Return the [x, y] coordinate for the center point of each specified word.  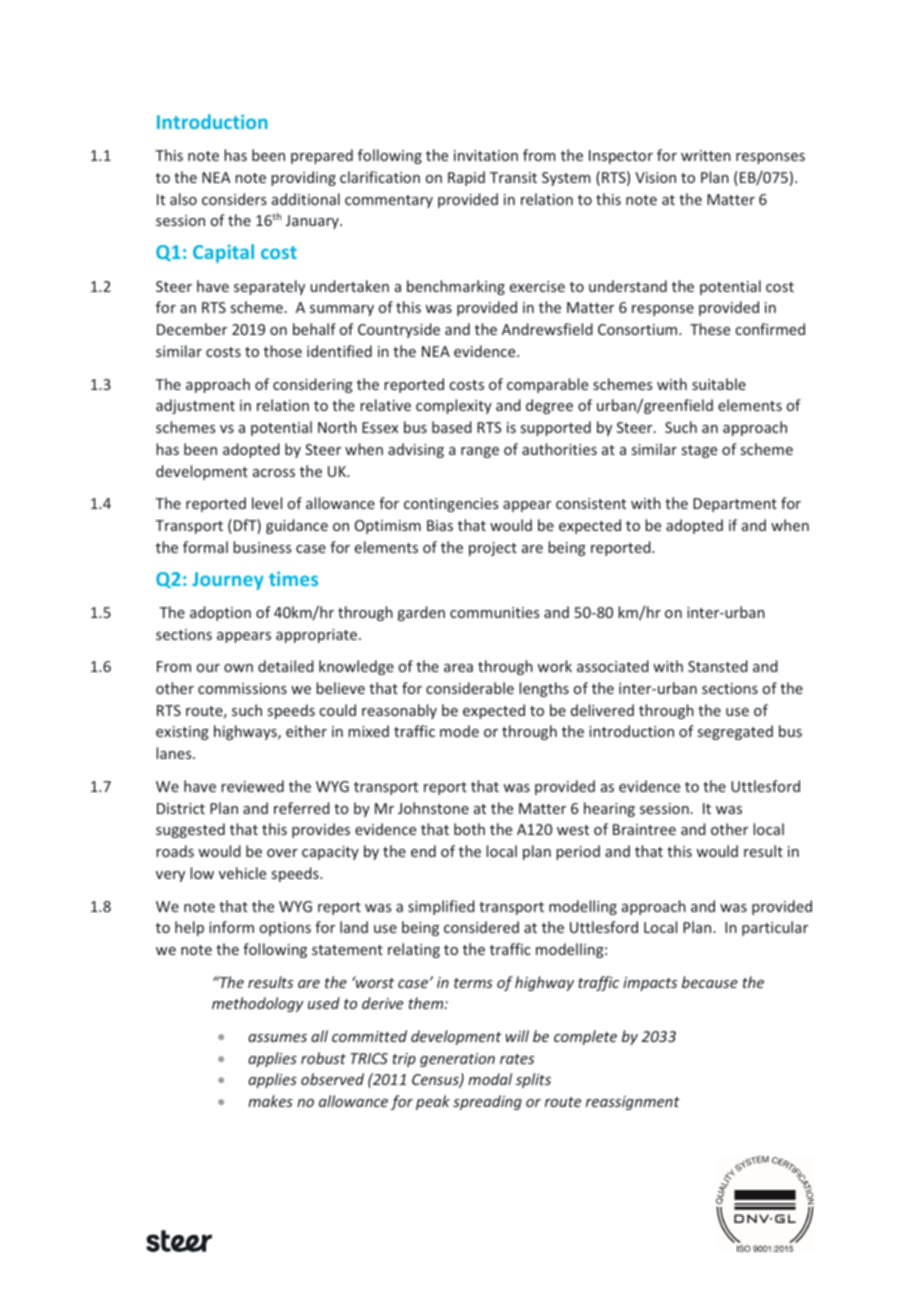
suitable [719, 384]
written [706, 155]
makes [270, 1101]
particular [775, 928]
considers [234, 199]
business [262, 547]
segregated [735, 732]
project [493, 549]
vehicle [242, 873]
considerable [470, 688]
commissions [242, 688]
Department [735, 505]
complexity [454, 406]
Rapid [466, 178]
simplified [441, 907]
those [283, 351]
